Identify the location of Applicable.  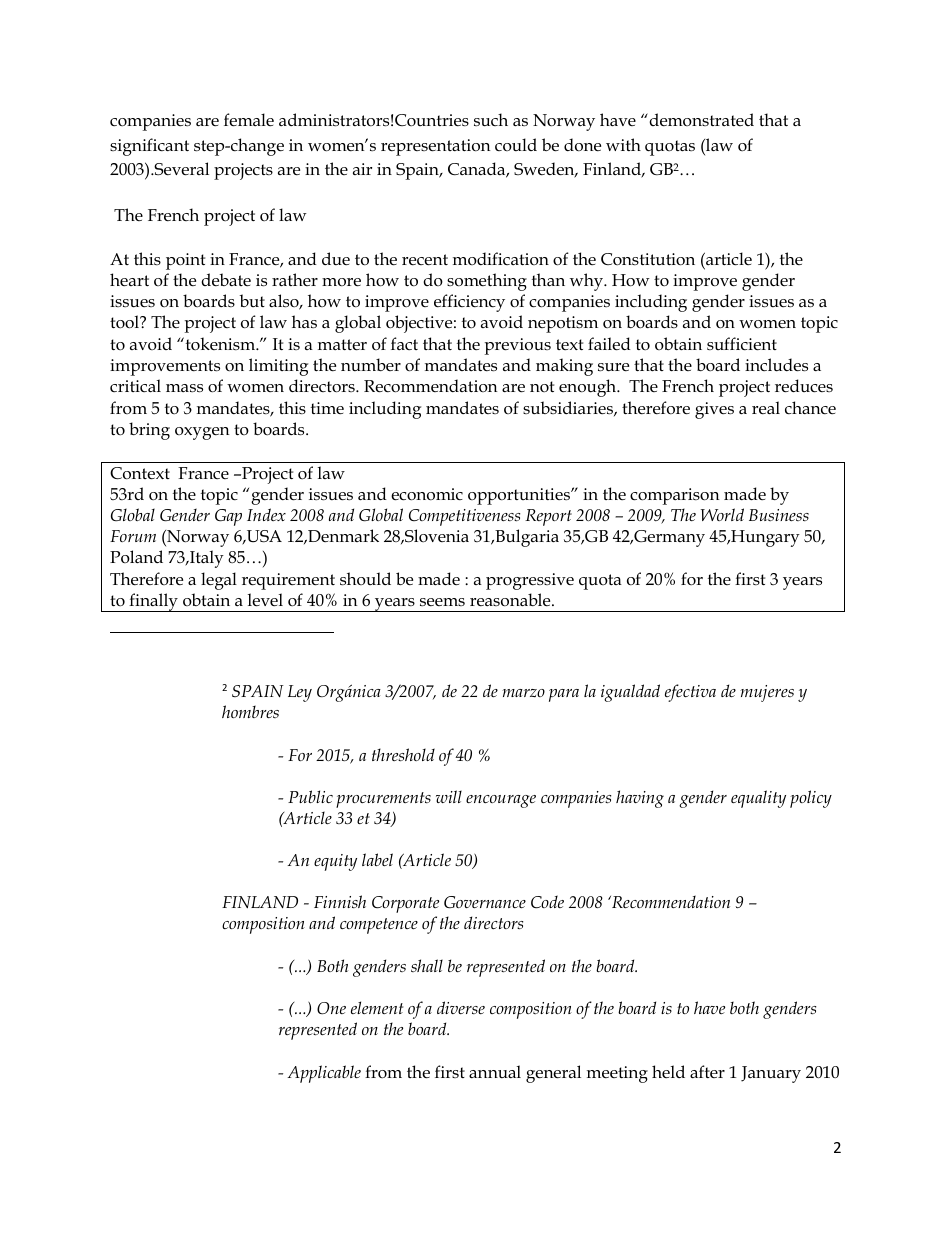
(324, 1074).
